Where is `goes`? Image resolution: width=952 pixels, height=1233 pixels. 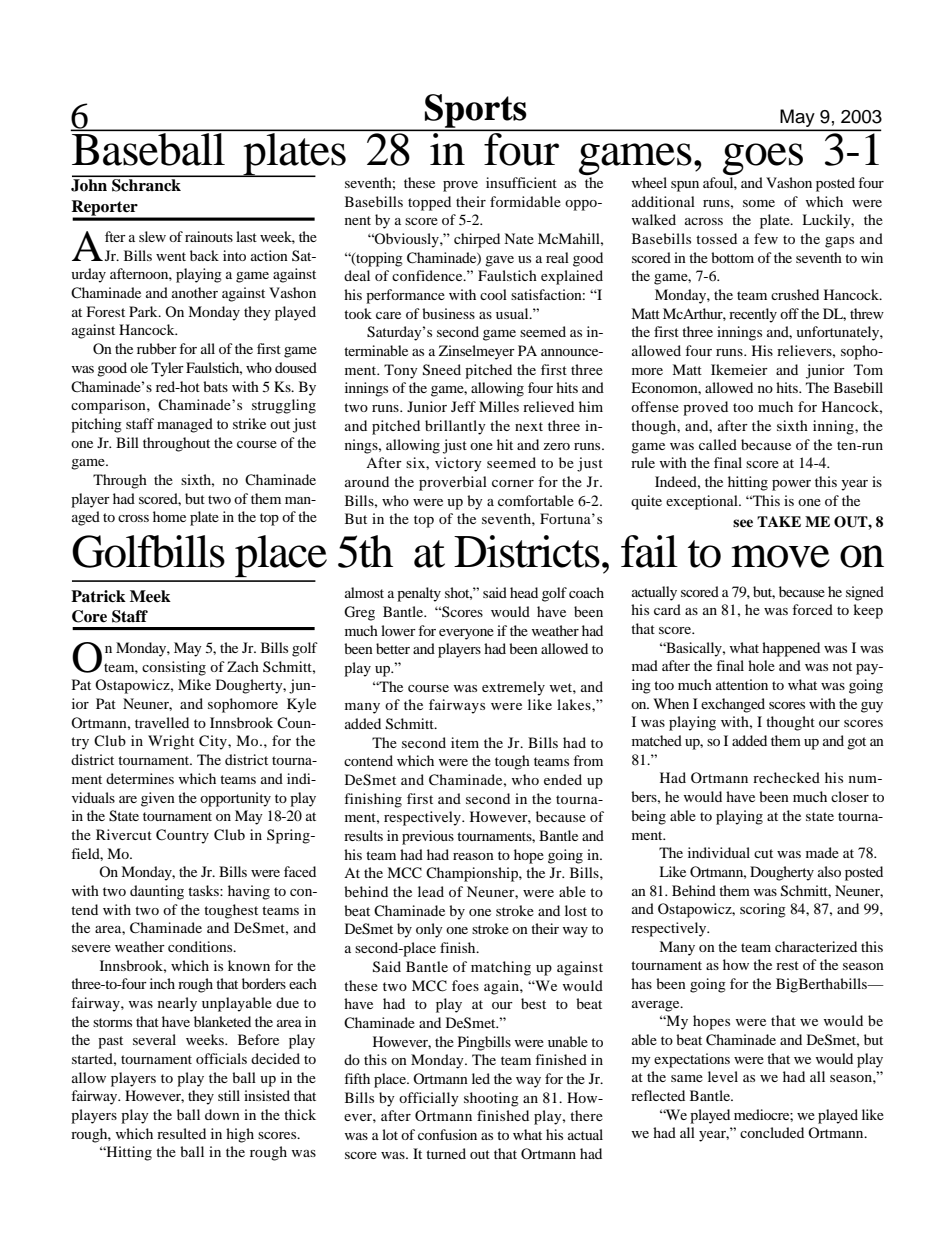 goes is located at coordinates (763, 160).
